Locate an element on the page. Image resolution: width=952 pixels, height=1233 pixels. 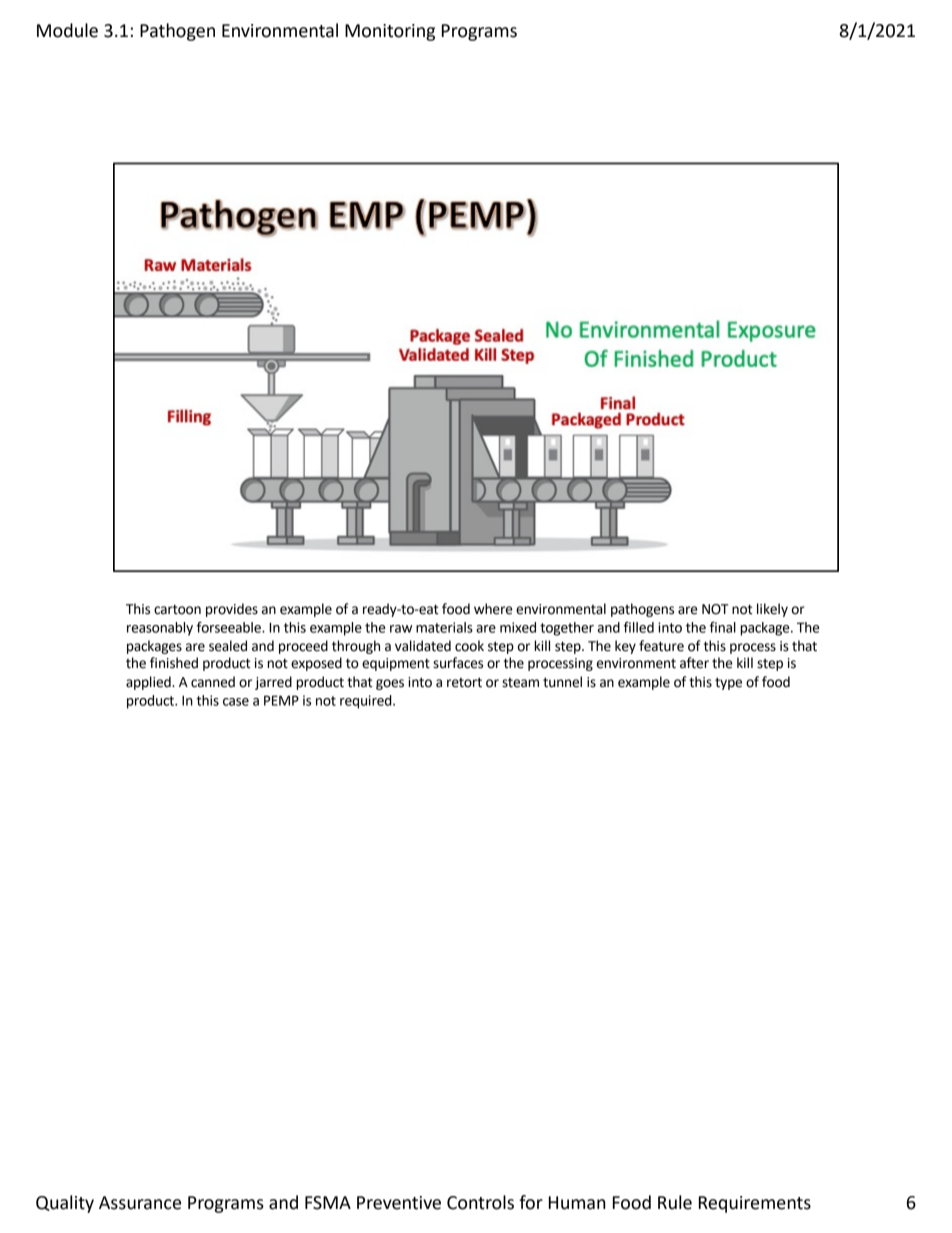
applied is located at coordinates (149, 683).
